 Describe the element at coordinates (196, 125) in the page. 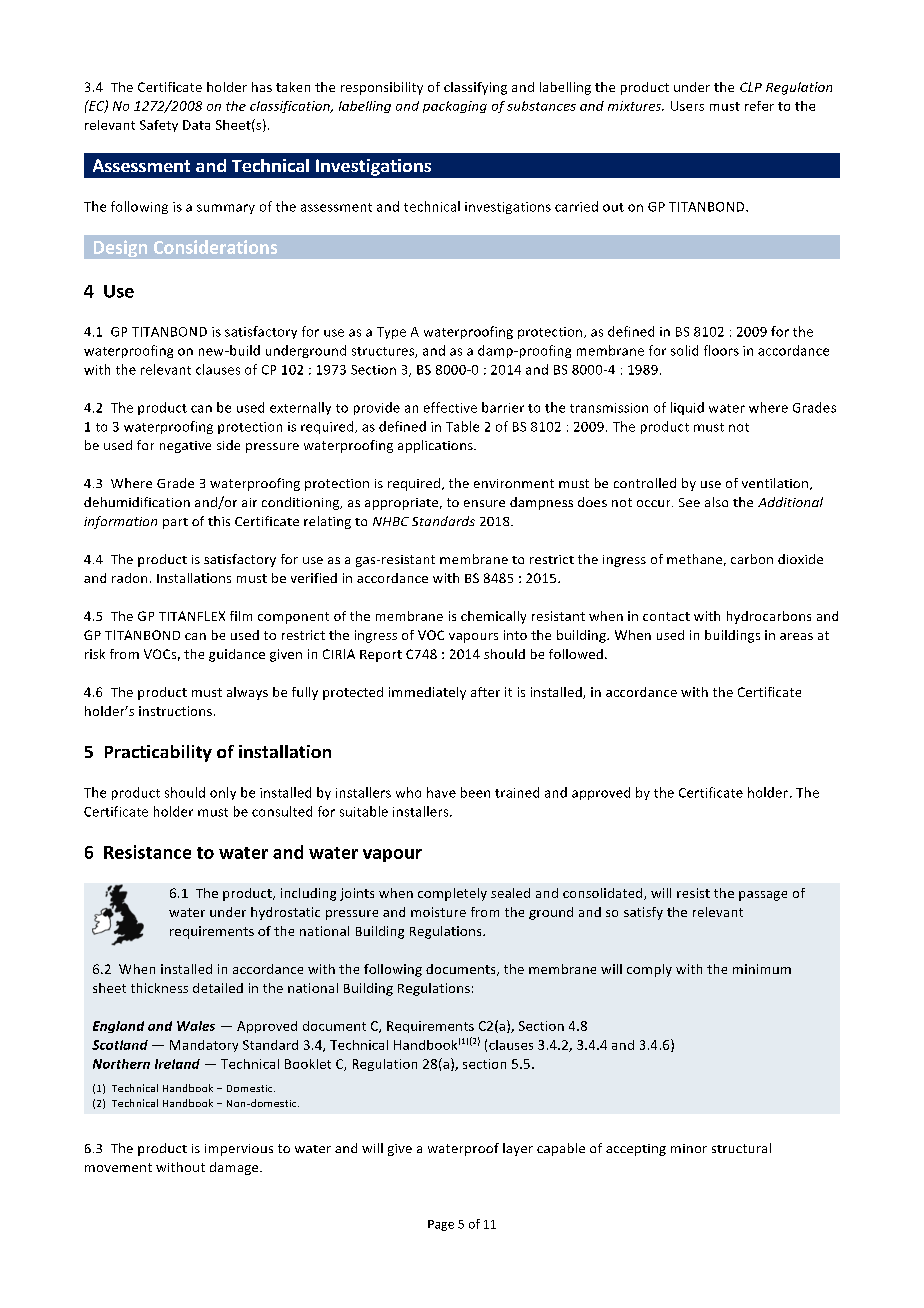

I see `Data` at that location.
